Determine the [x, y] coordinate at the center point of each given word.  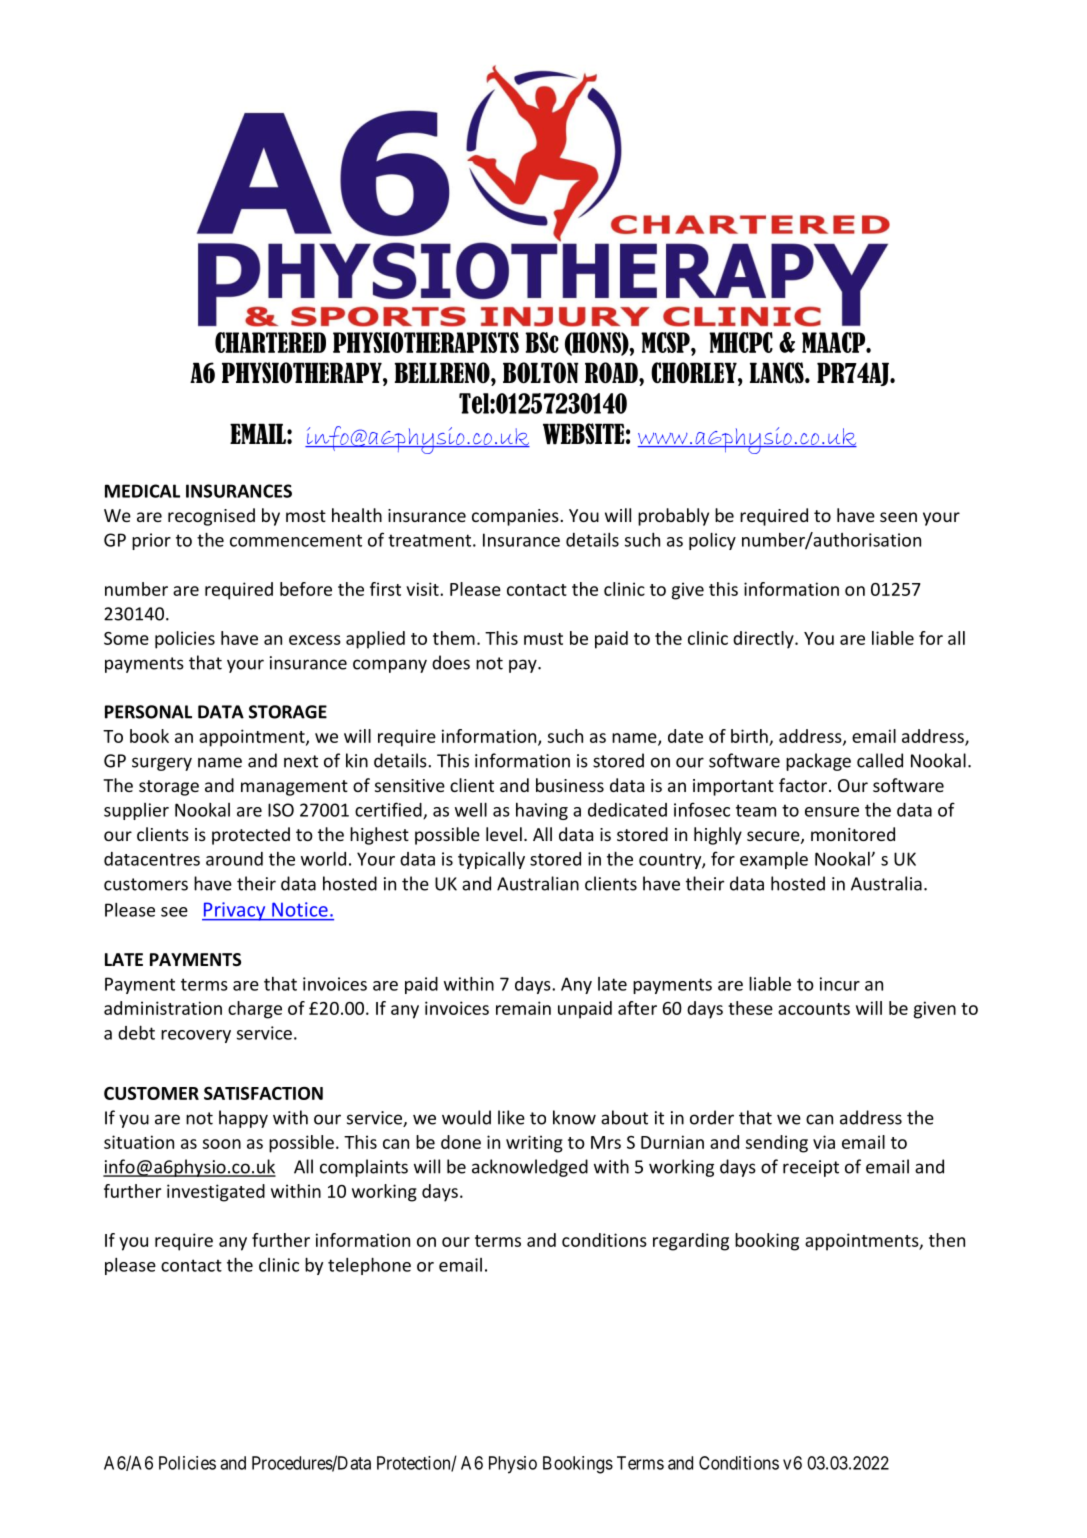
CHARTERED [270, 342]
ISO [281, 810]
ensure [832, 812]
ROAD [612, 372]
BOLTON [541, 372]
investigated [216, 1193]
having [542, 811]
